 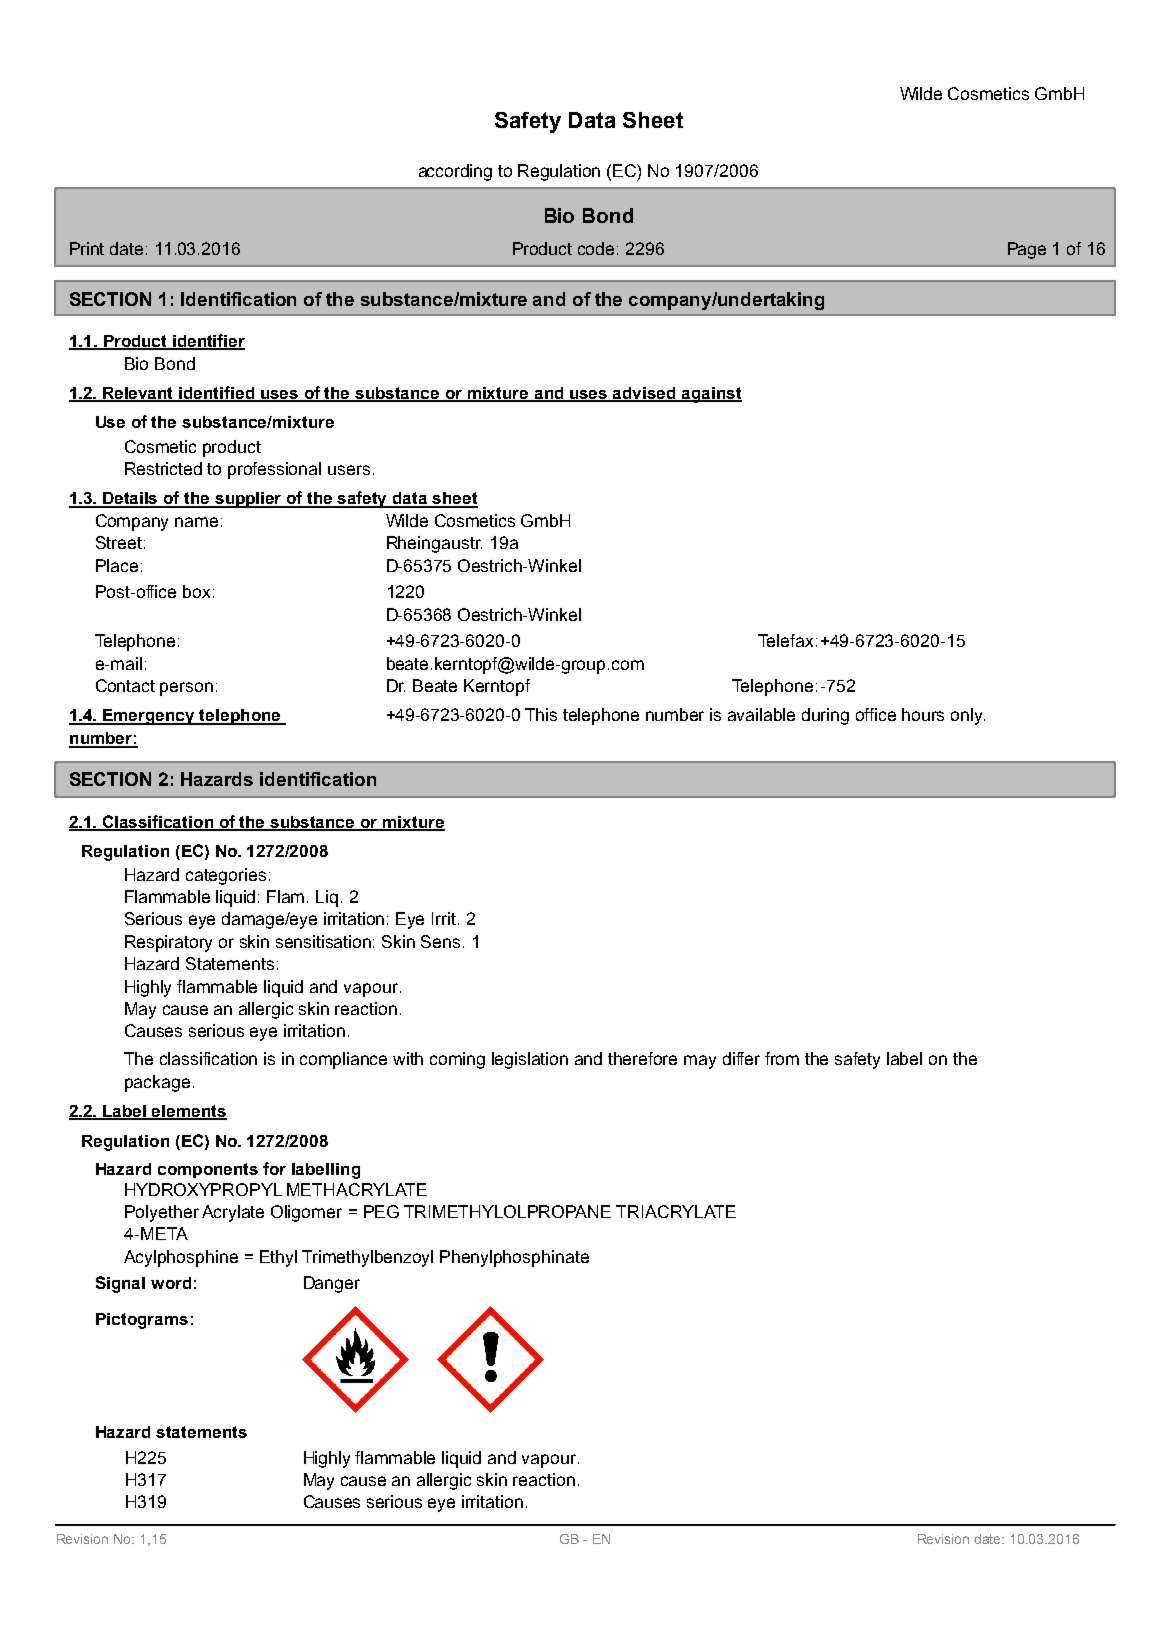 I want to click on Page, so click(x=1027, y=250).
